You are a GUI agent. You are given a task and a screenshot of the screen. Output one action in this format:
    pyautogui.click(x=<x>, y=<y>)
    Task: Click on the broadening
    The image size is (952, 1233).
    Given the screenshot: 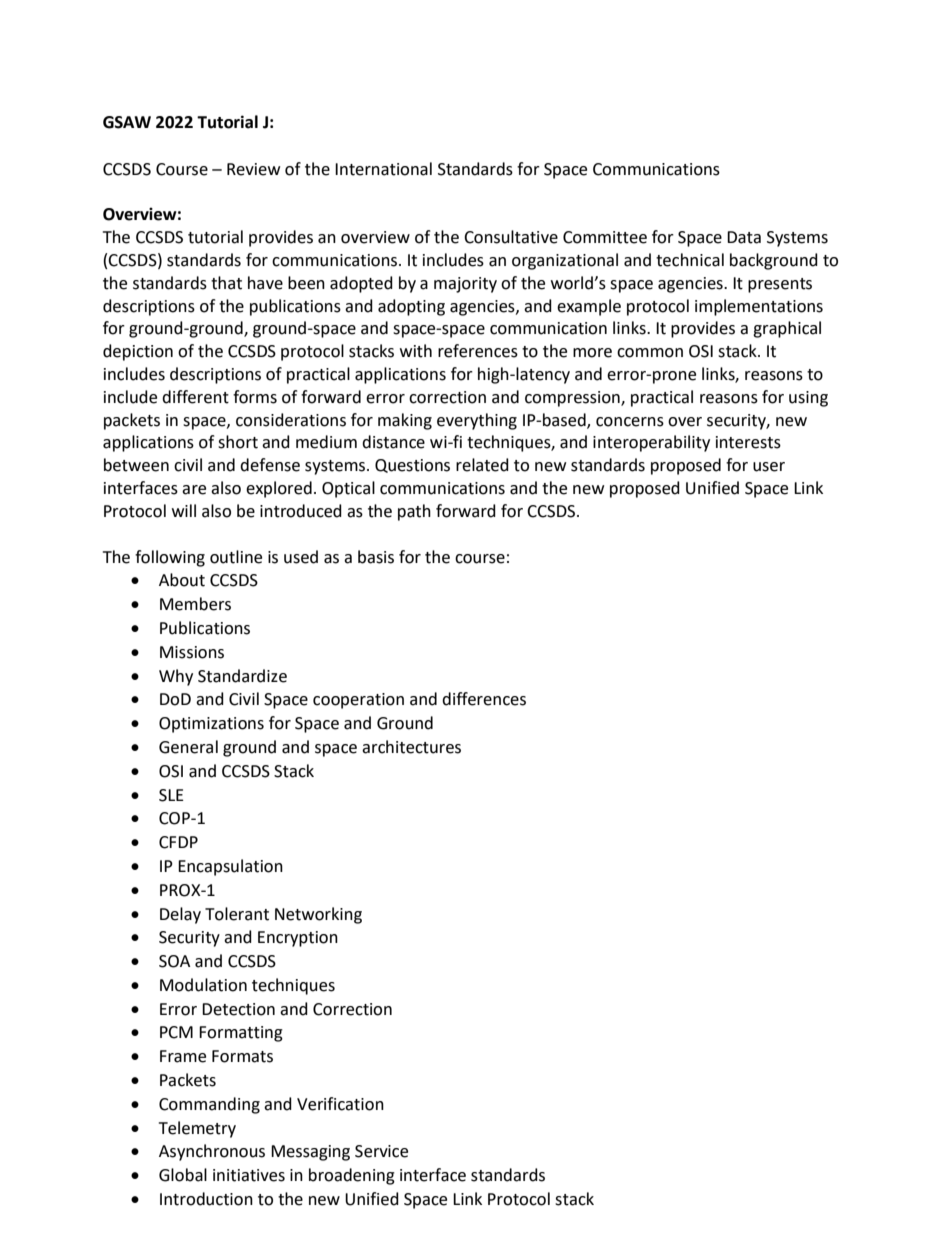 What is the action you would take?
    pyautogui.click(x=352, y=1176)
